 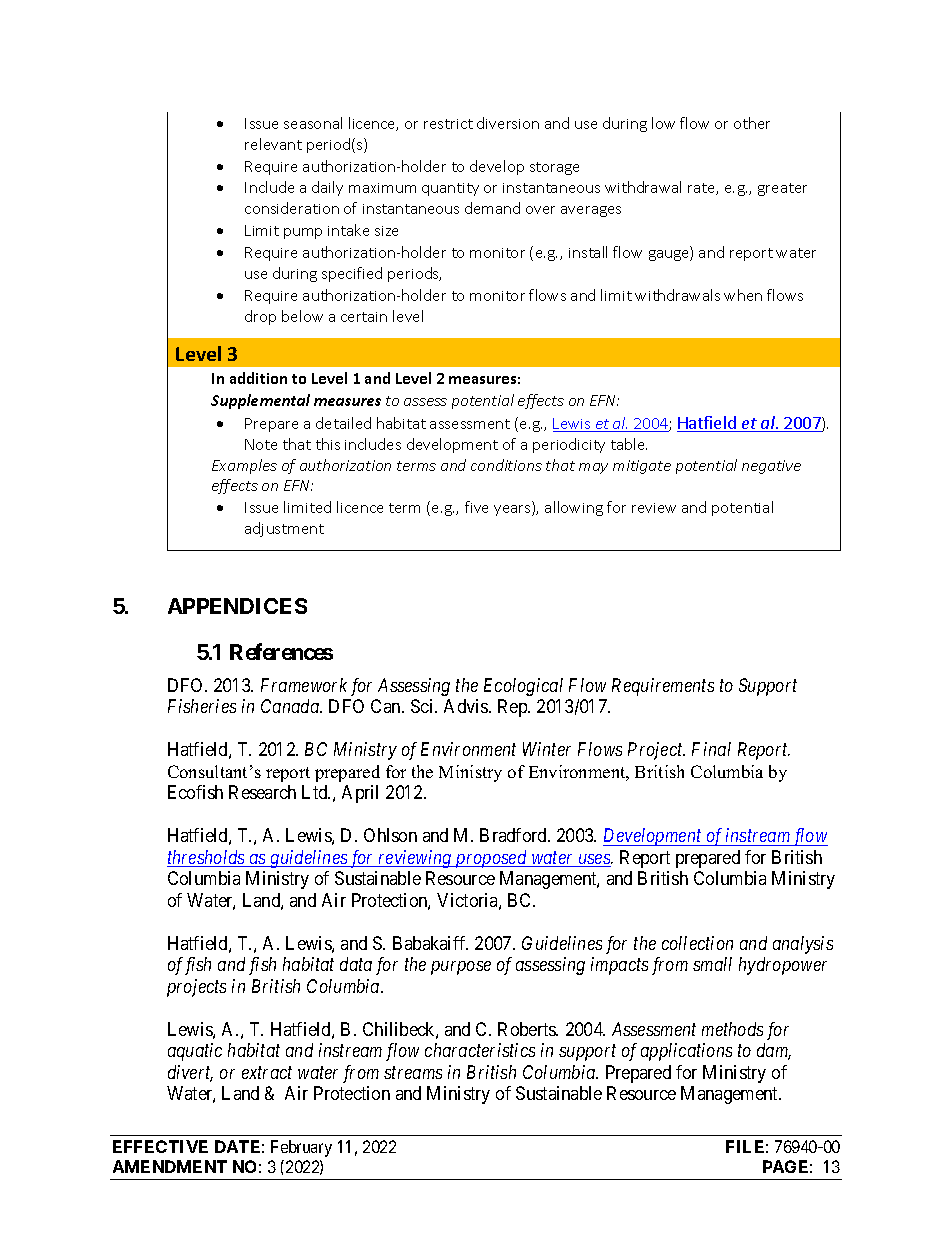 What do you see at coordinates (273, 144) in the page?
I see `relevant` at bounding box center [273, 144].
